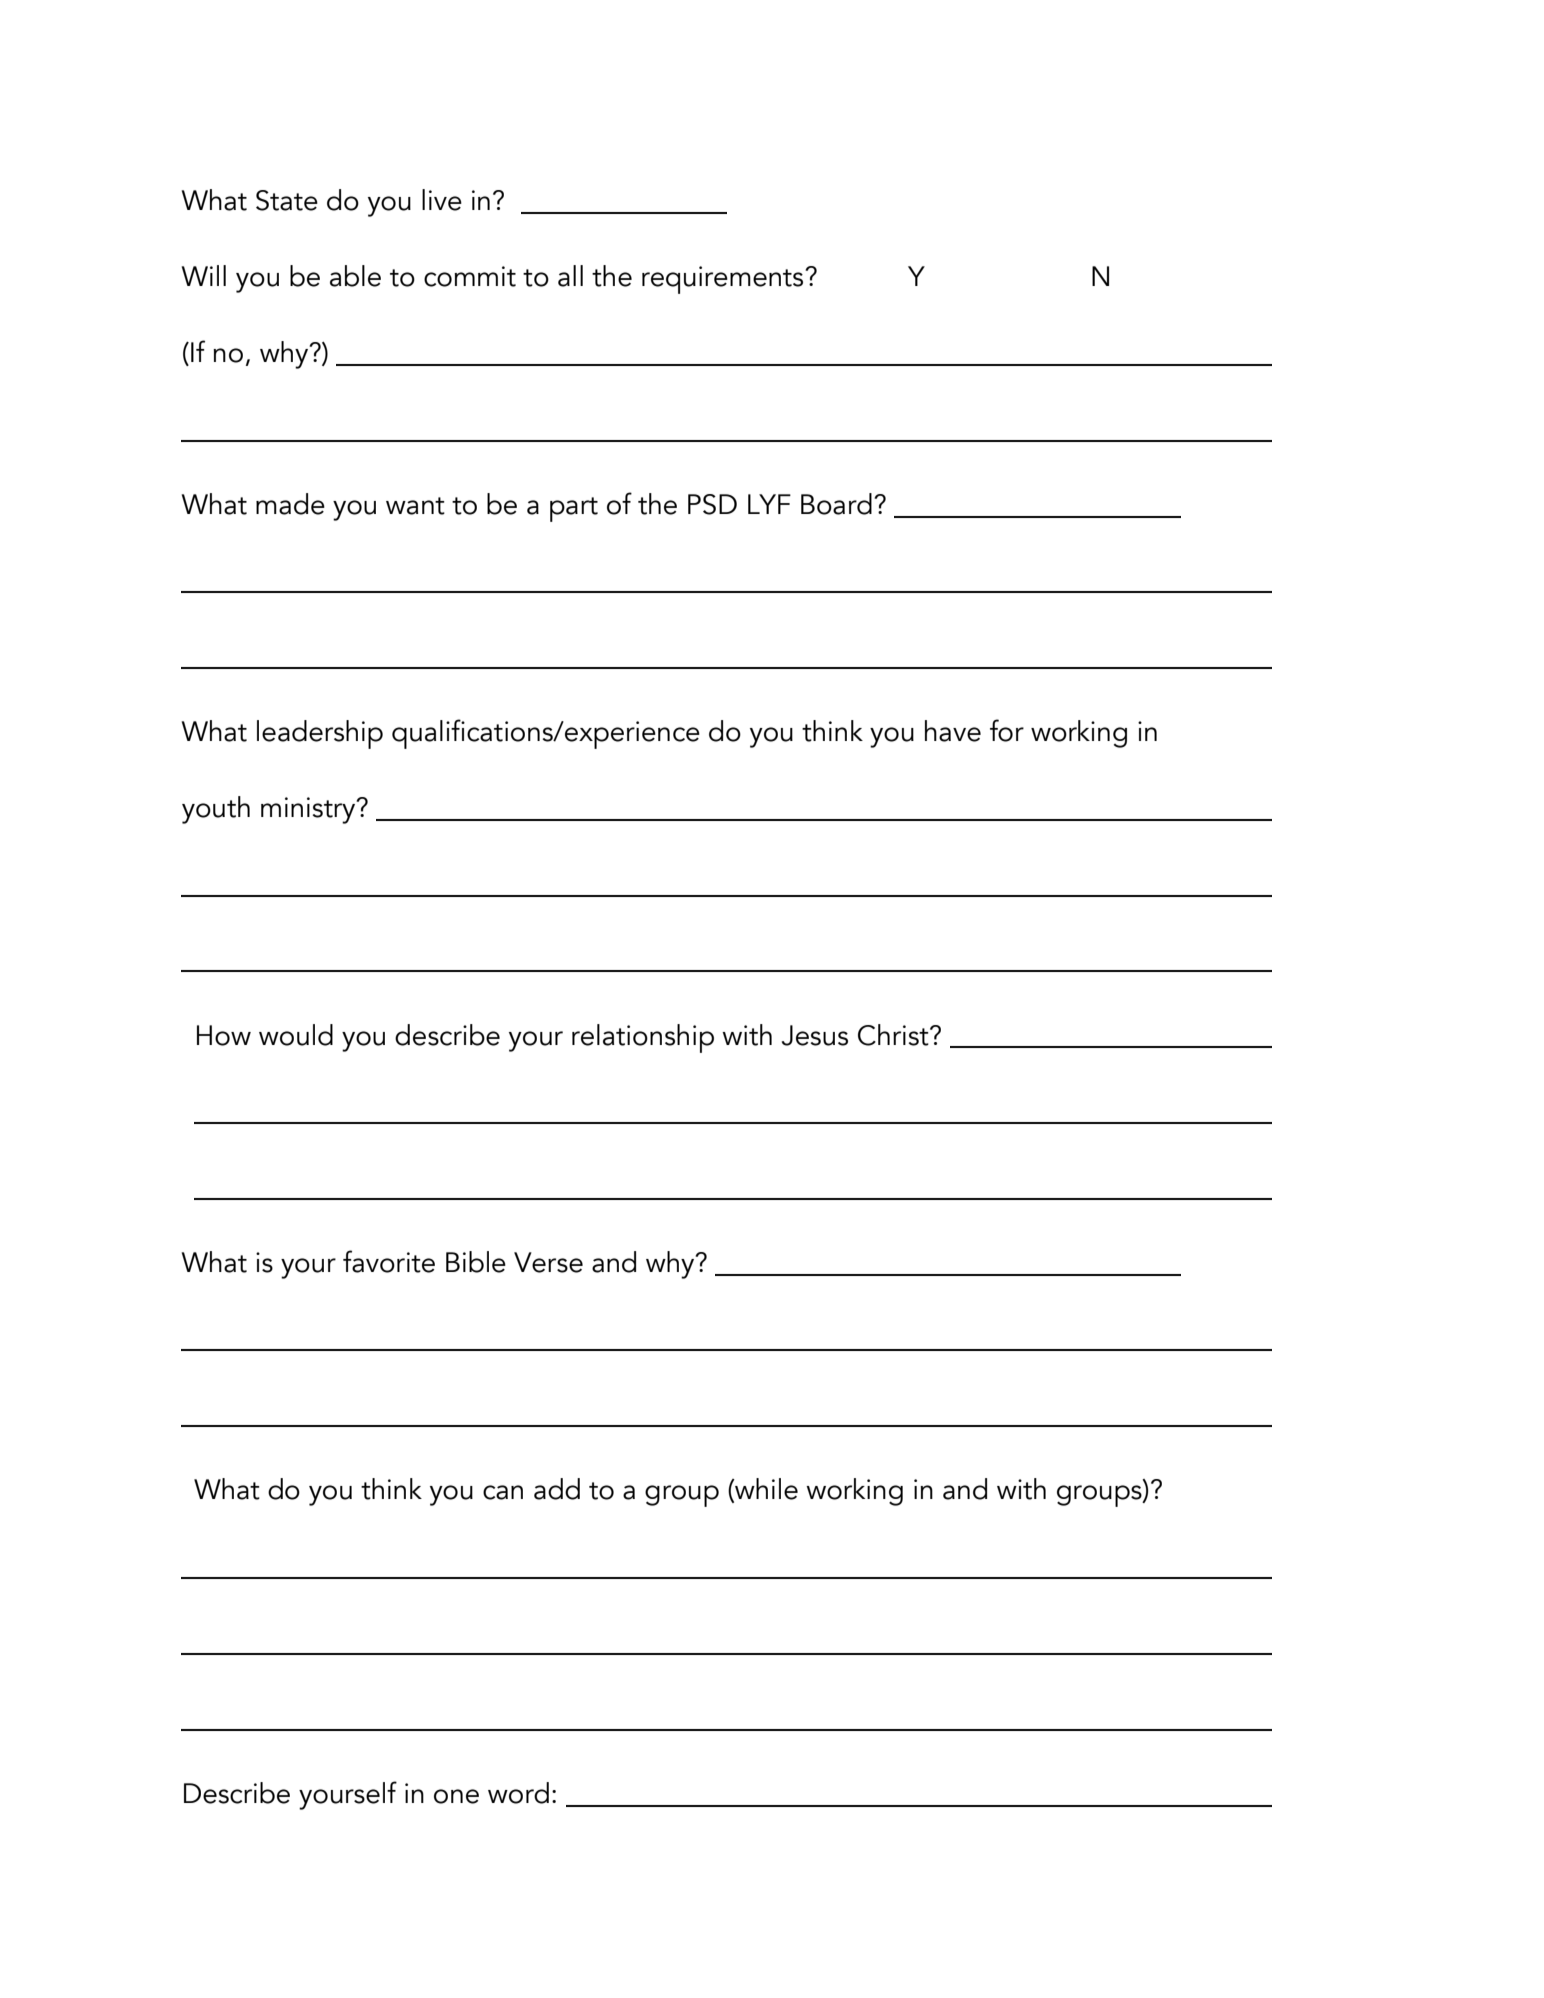 Image resolution: width=1544 pixels, height=1998 pixels. What do you see at coordinates (724, 280) in the document?
I see `requirements` at bounding box center [724, 280].
